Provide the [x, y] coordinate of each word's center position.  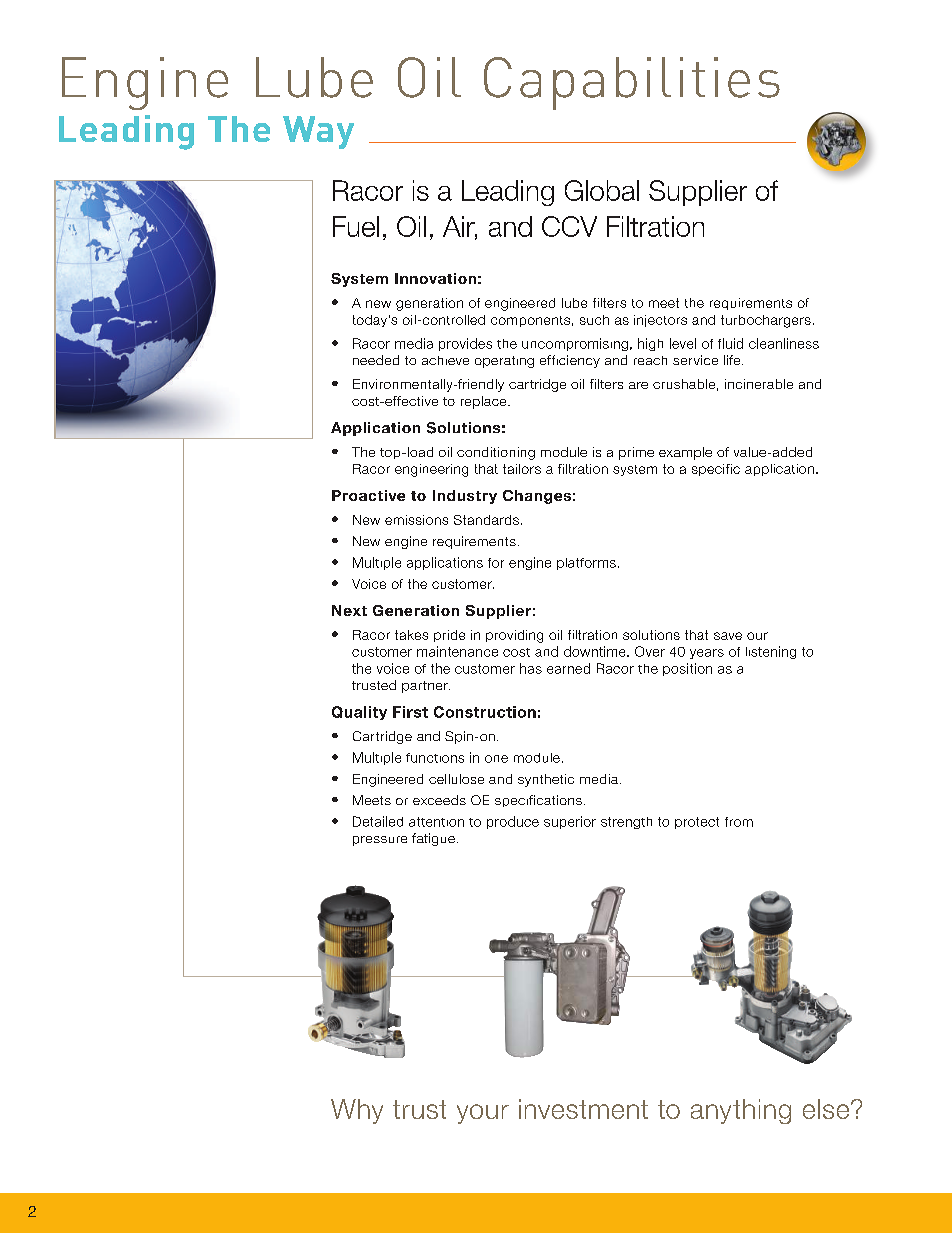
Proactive [368, 495]
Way [318, 132]
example [685, 453]
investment [583, 1109]
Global [602, 190]
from [739, 822]
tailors [522, 469]
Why [357, 1111]
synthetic [546, 780]
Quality [359, 713]
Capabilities [632, 83]
